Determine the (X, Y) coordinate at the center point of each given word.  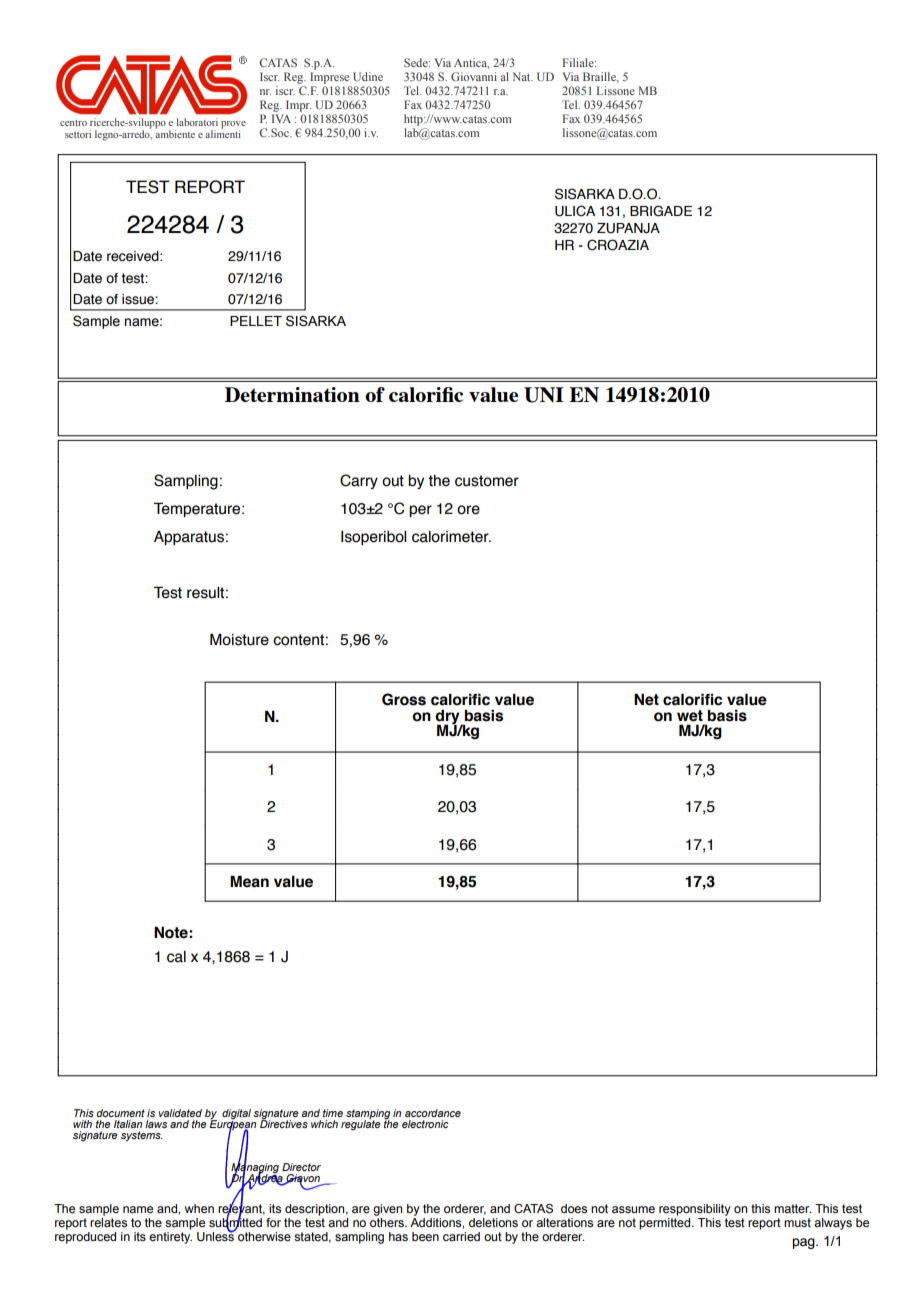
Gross (404, 699)
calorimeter (451, 537)
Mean (249, 881)
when (199, 1208)
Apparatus (189, 538)
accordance (433, 1113)
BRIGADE (661, 211)
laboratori (197, 122)
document (121, 1113)
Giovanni (474, 76)
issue (139, 299)
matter (792, 1208)
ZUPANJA (628, 228)
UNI (544, 395)
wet (690, 716)
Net (646, 699)
